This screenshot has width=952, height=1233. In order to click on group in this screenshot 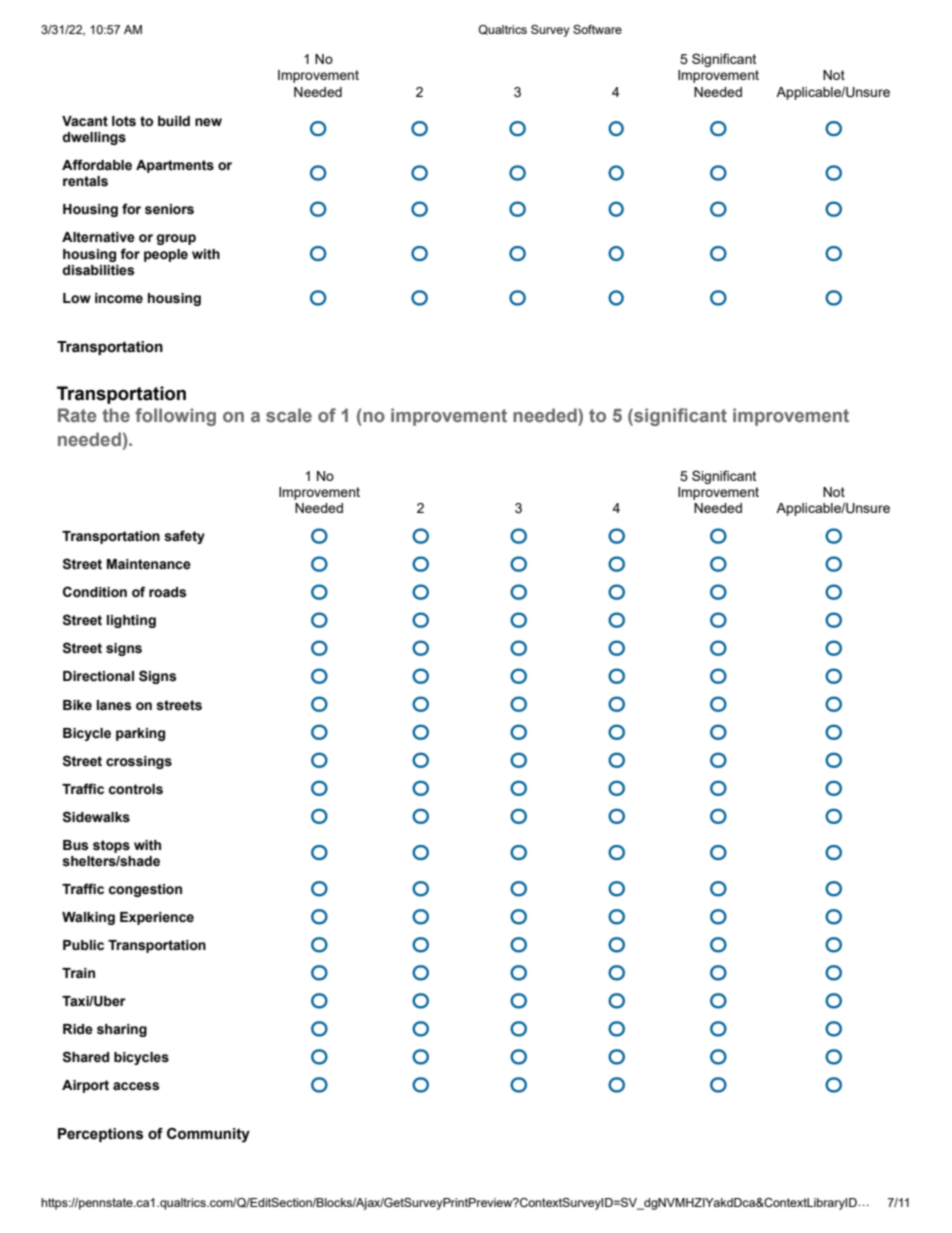, I will do `click(176, 239)`.
